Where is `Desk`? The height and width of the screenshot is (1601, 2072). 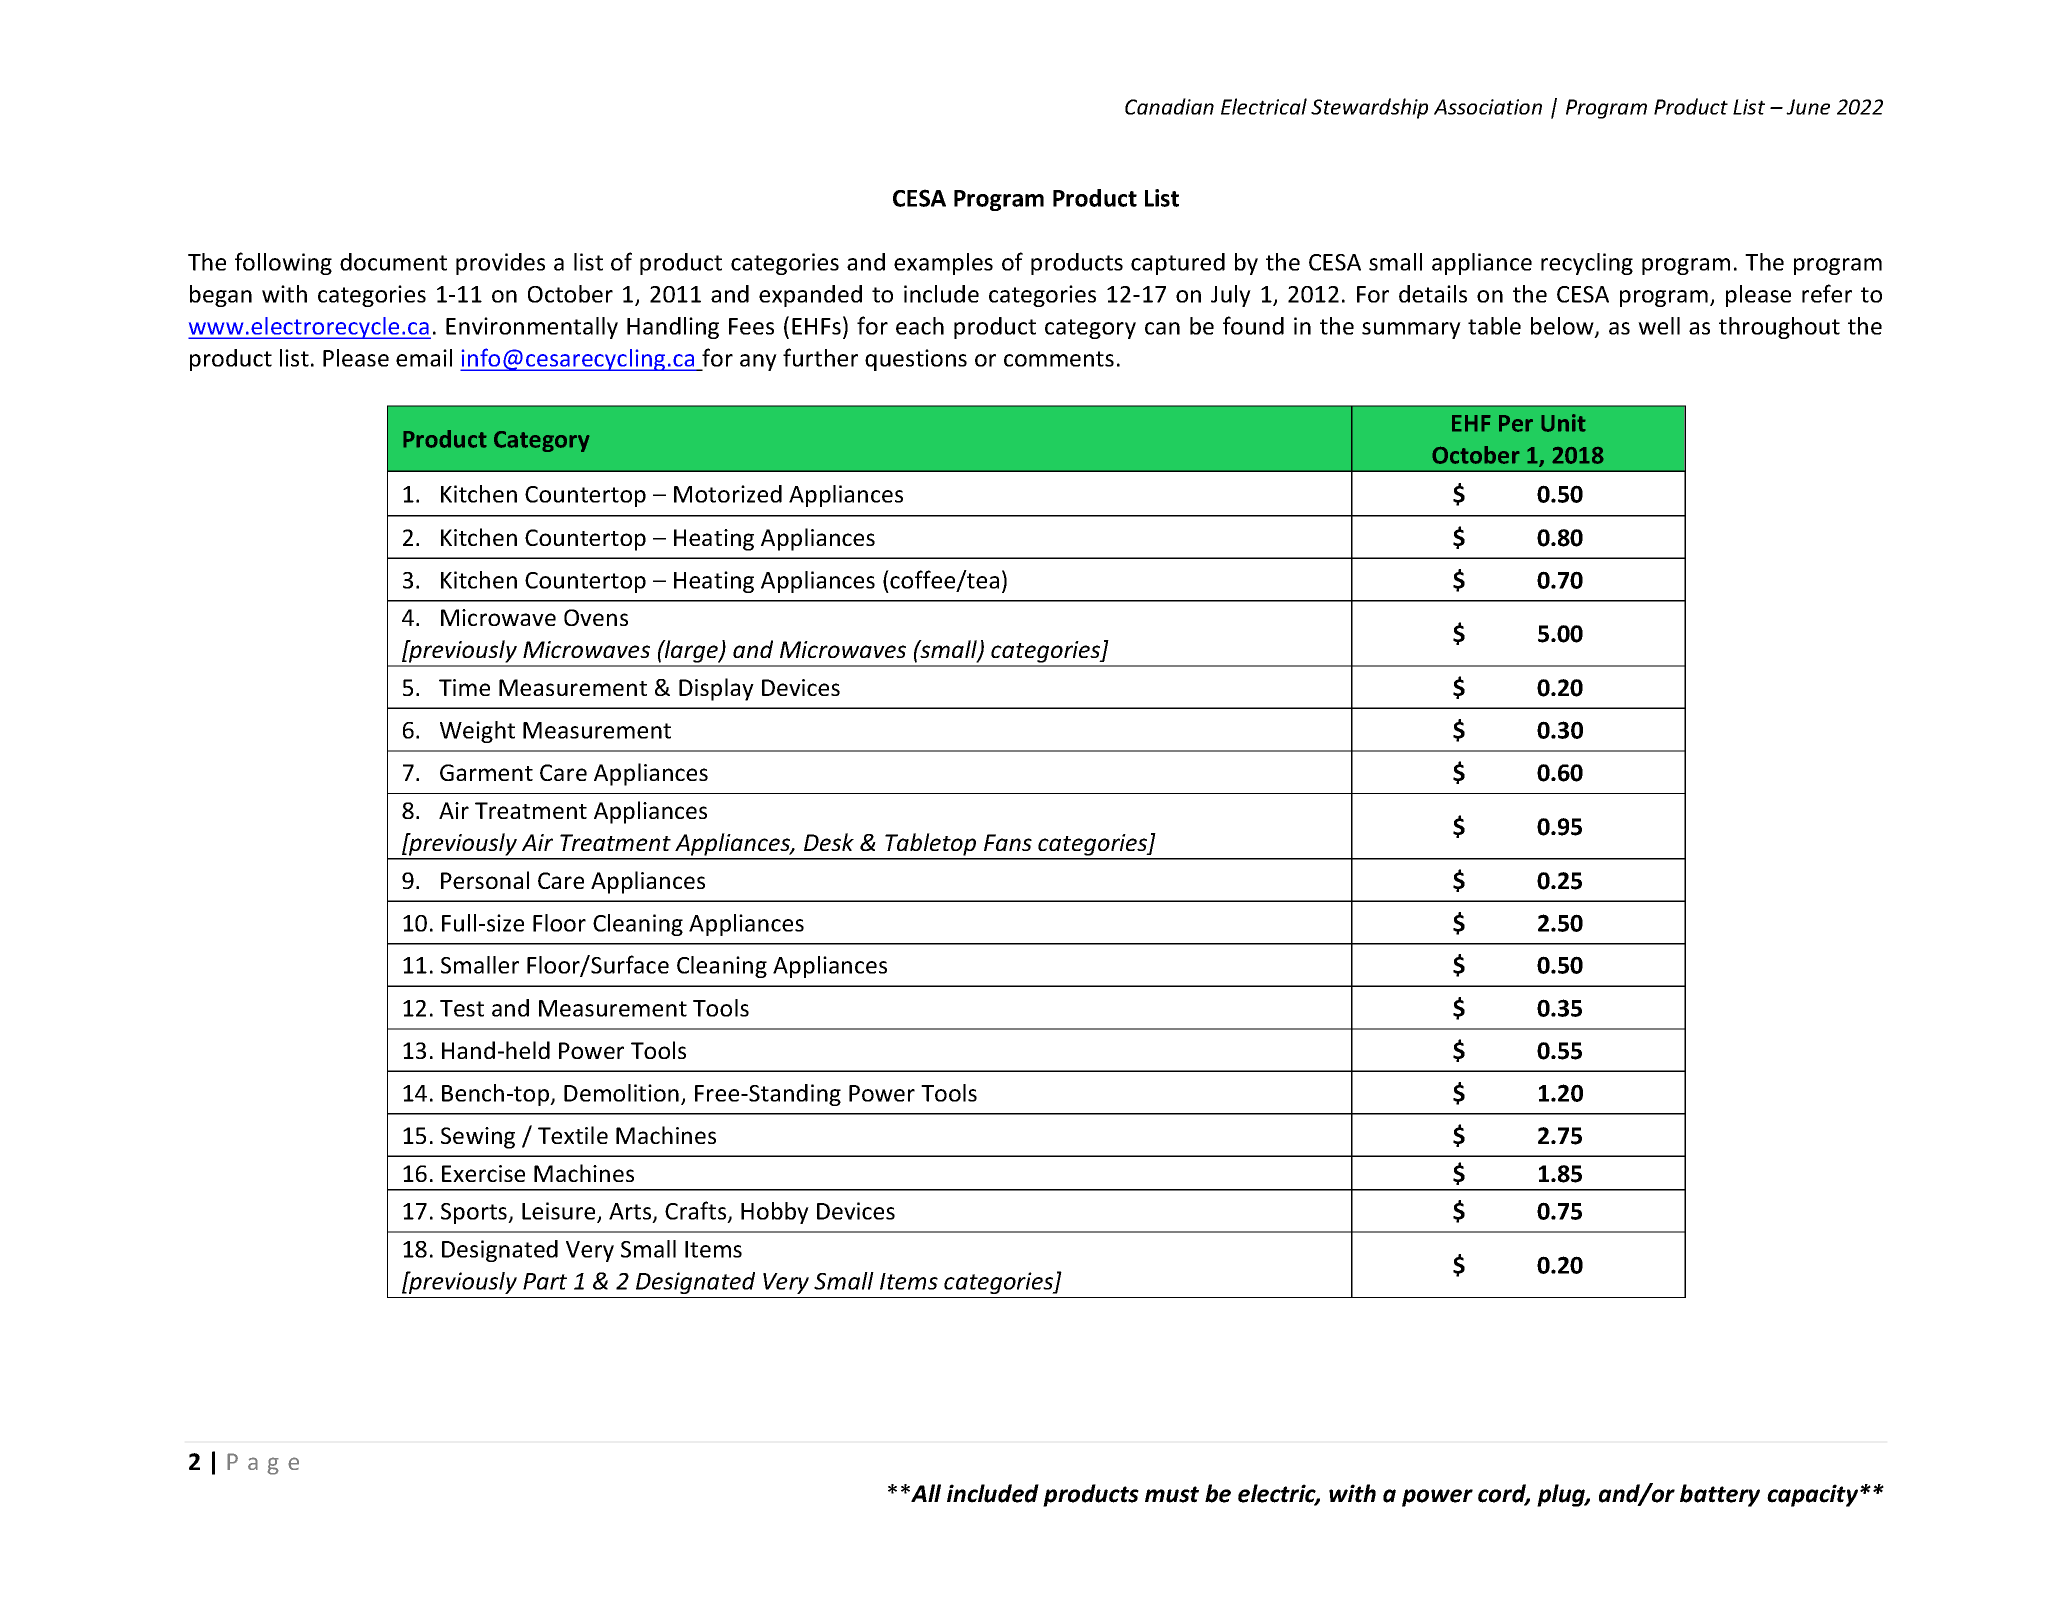
Desk is located at coordinates (829, 842).
